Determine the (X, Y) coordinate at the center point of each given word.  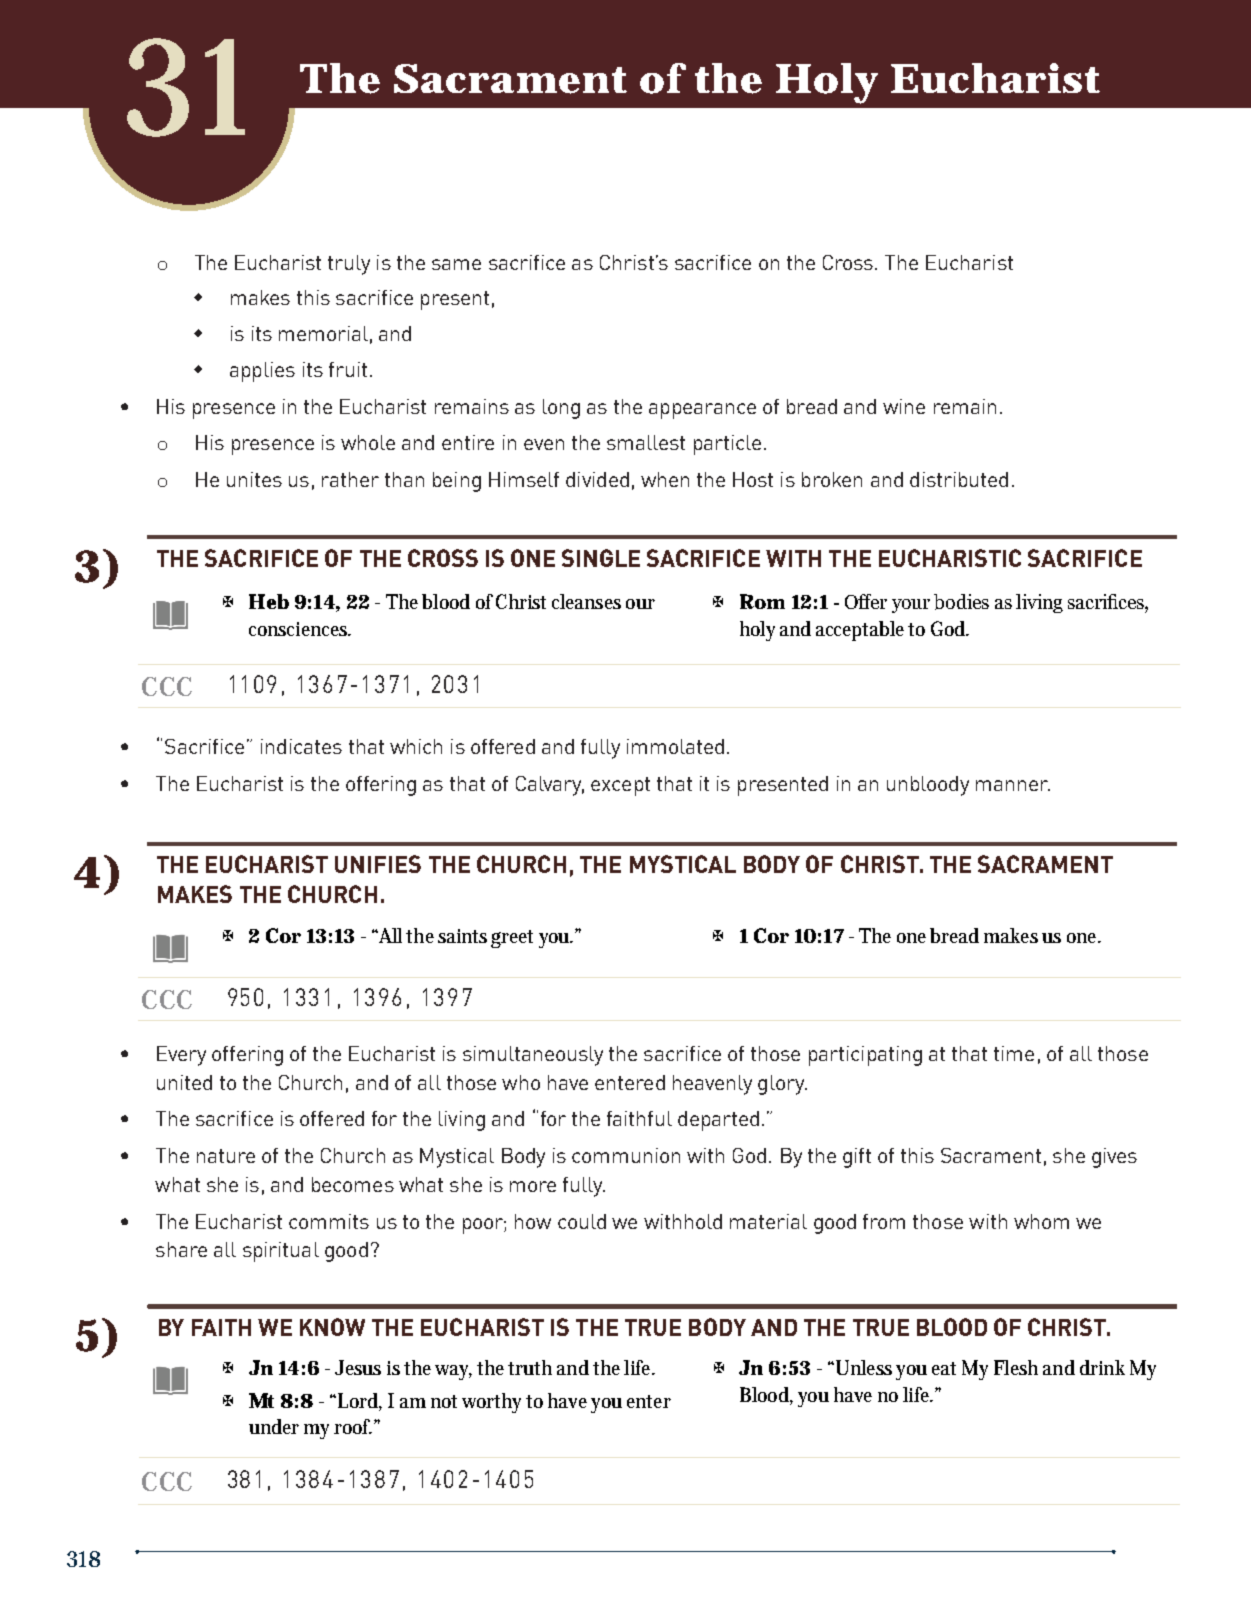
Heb (269, 601)
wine (904, 406)
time (1014, 1053)
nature (226, 1156)
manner (1013, 785)
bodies (961, 602)
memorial (323, 333)
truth (530, 1367)
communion (626, 1155)
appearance (702, 411)
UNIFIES (378, 864)
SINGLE (601, 558)
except (620, 786)
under (274, 1426)
